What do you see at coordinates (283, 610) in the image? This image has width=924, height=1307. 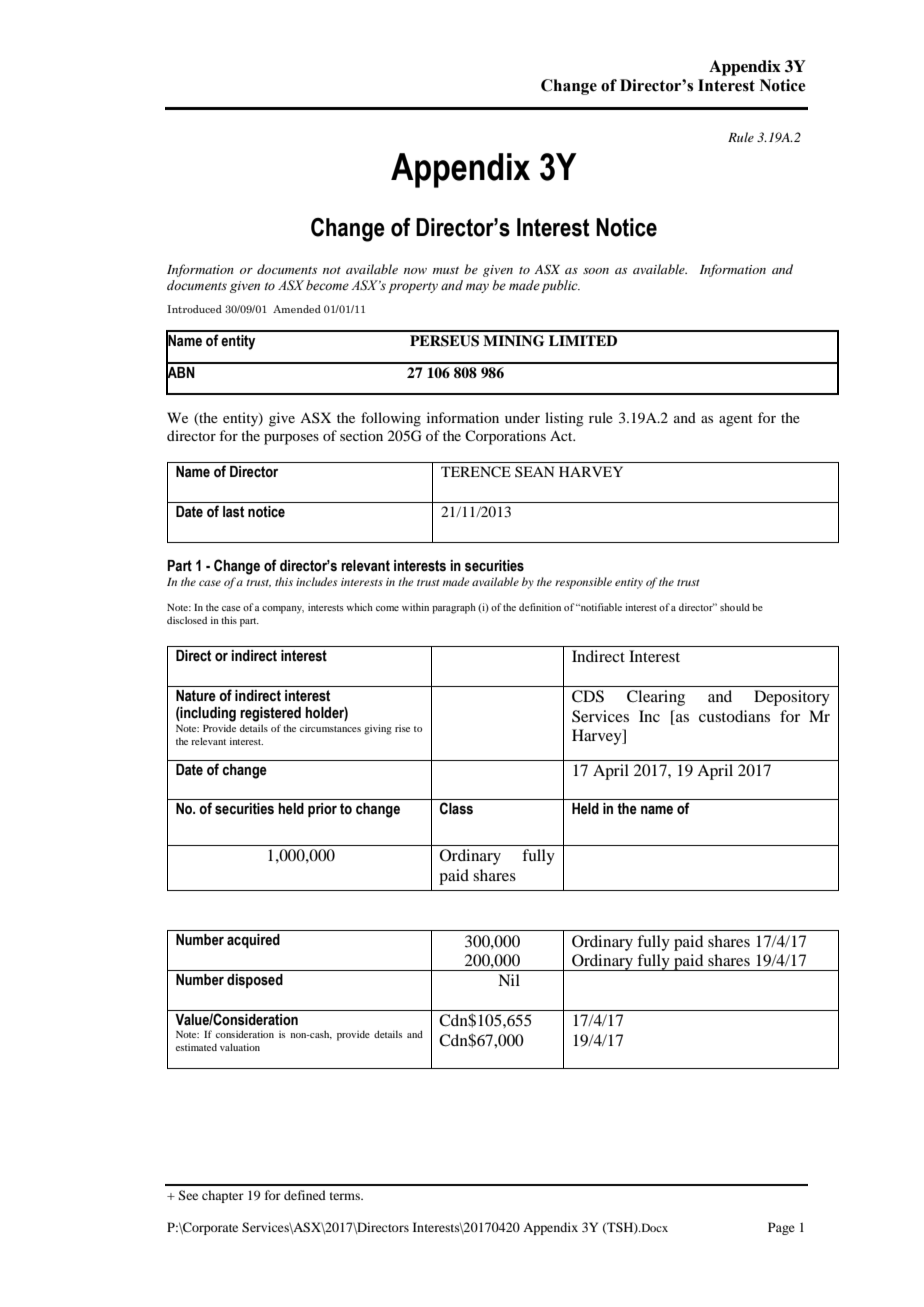 I see `company` at bounding box center [283, 610].
